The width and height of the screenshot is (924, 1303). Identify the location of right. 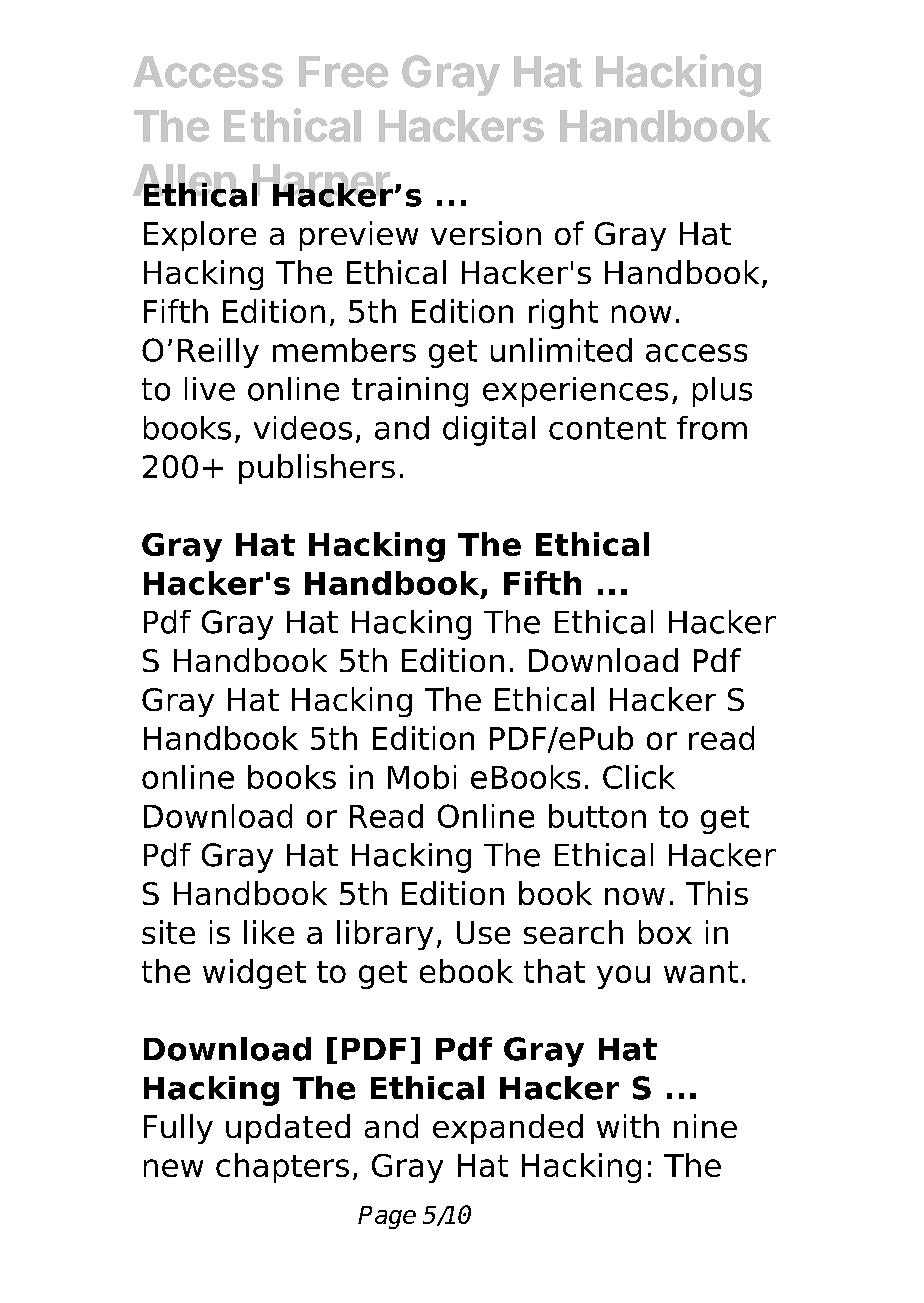
(563, 314).
